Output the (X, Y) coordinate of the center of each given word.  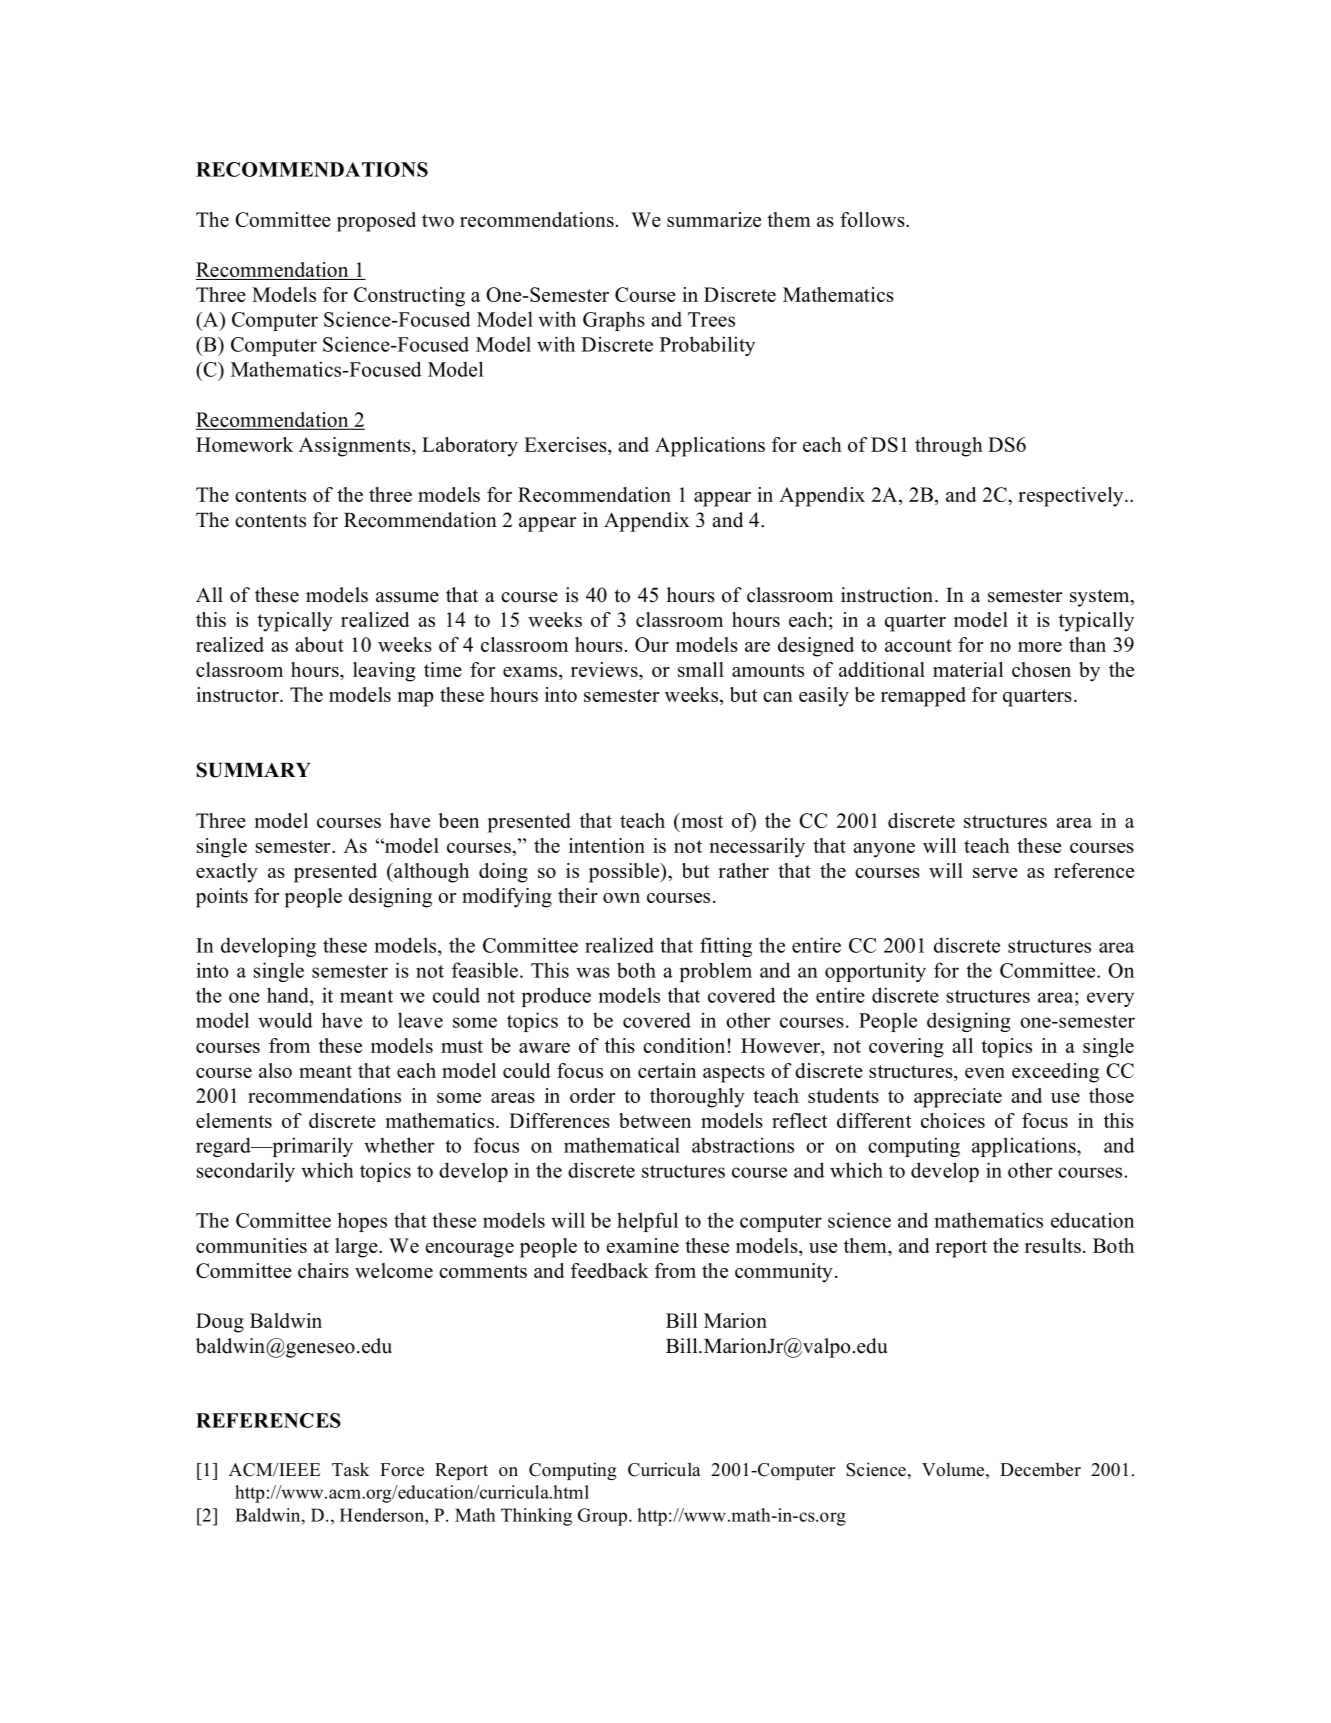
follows (873, 219)
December (1040, 1470)
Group (602, 1517)
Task (350, 1469)
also (275, 1070)
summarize (714, 219)
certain (667, 1070)
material (968, 669)
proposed (376, 222)
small (701, 669)
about (319, 644)
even (985, 1073)
